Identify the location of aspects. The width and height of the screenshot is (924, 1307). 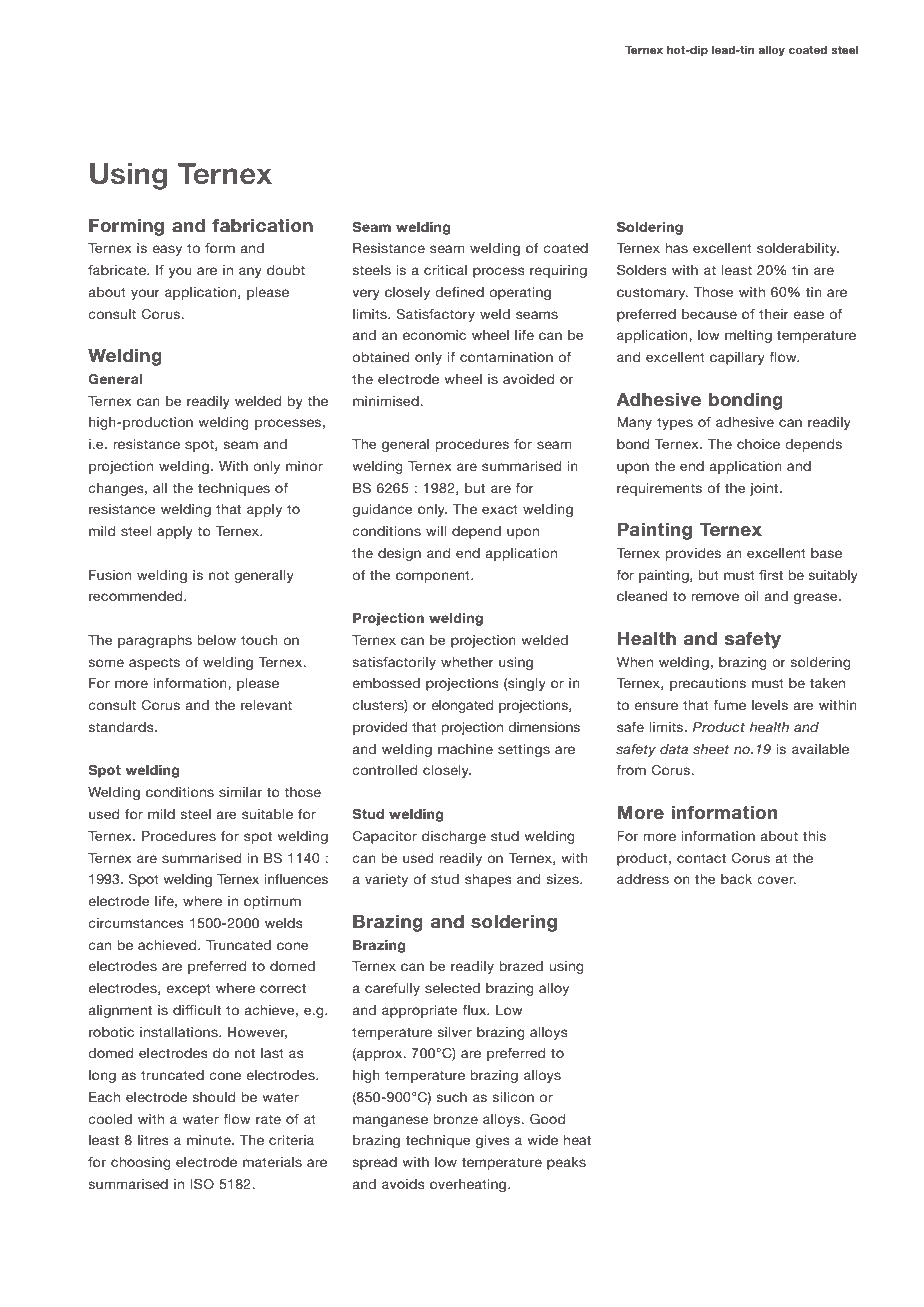
(154, 663).
